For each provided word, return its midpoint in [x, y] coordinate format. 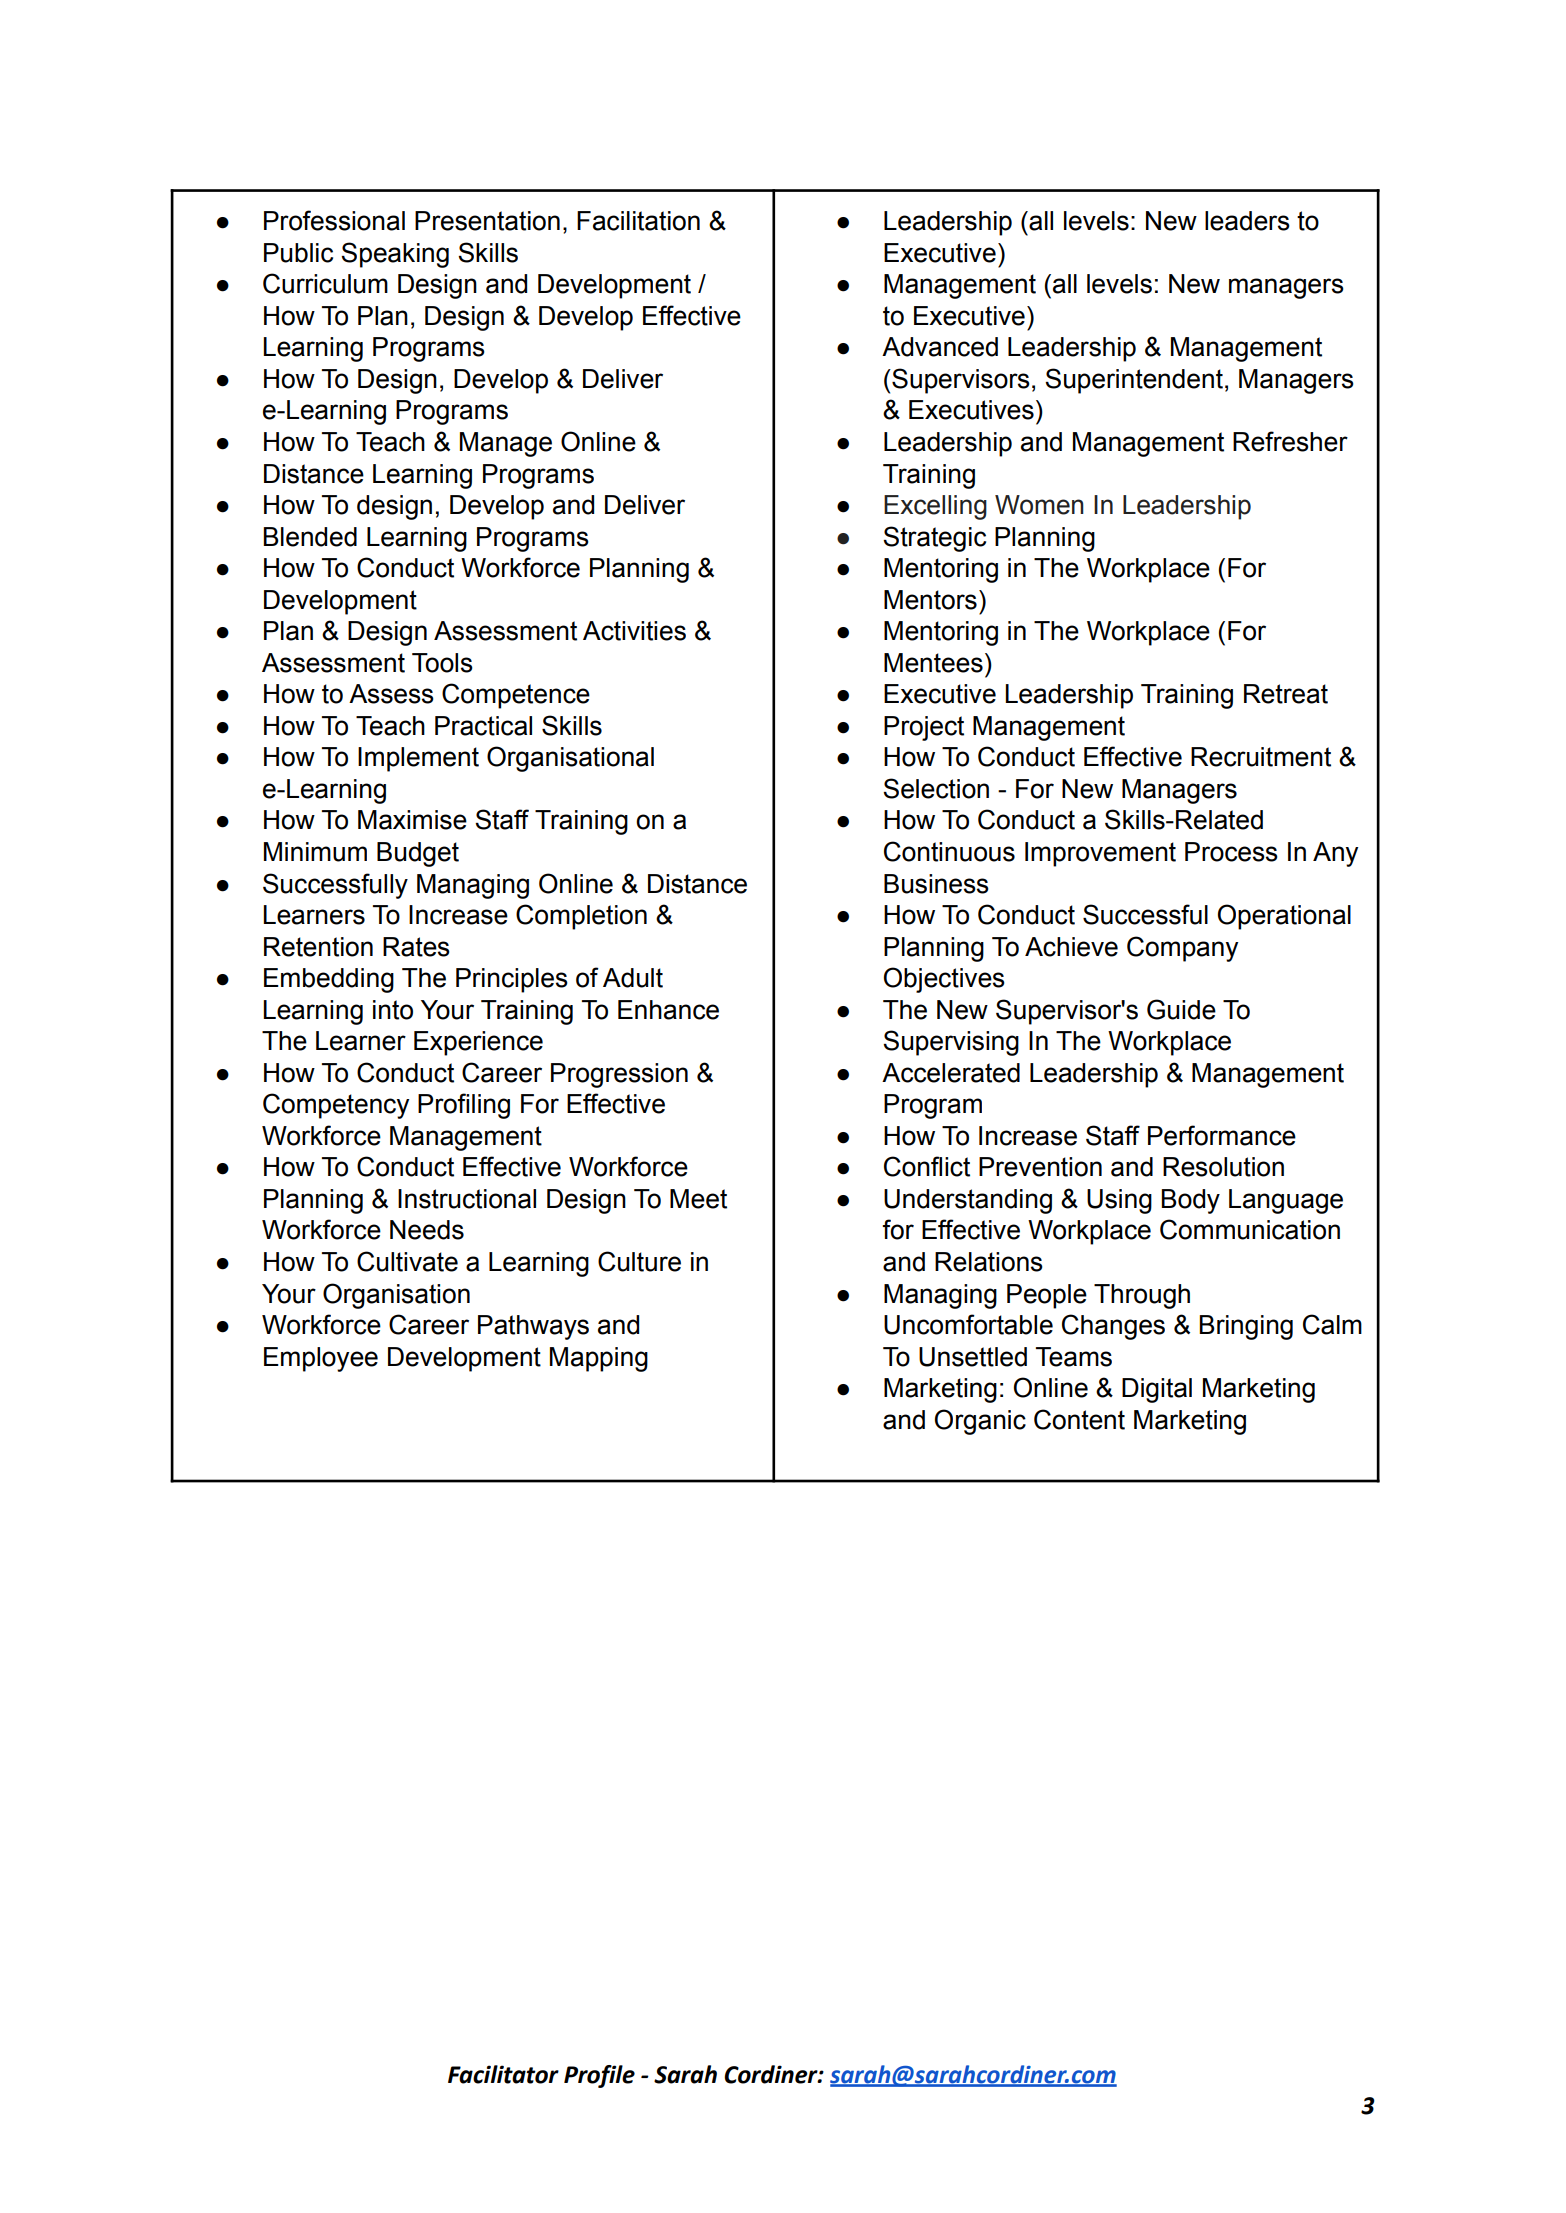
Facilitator [503, 2074]
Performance [1222, 1135]
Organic [980, 1422]
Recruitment [1261, 757]
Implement [418, 759]
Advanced [940, 347]
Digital [1157, 1390]
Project [924, 728]
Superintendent [1134, 381]
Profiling [464, 1106]
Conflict [927, 1166]
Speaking [395, 255]
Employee [321, 1359]
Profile [599, 2076]
